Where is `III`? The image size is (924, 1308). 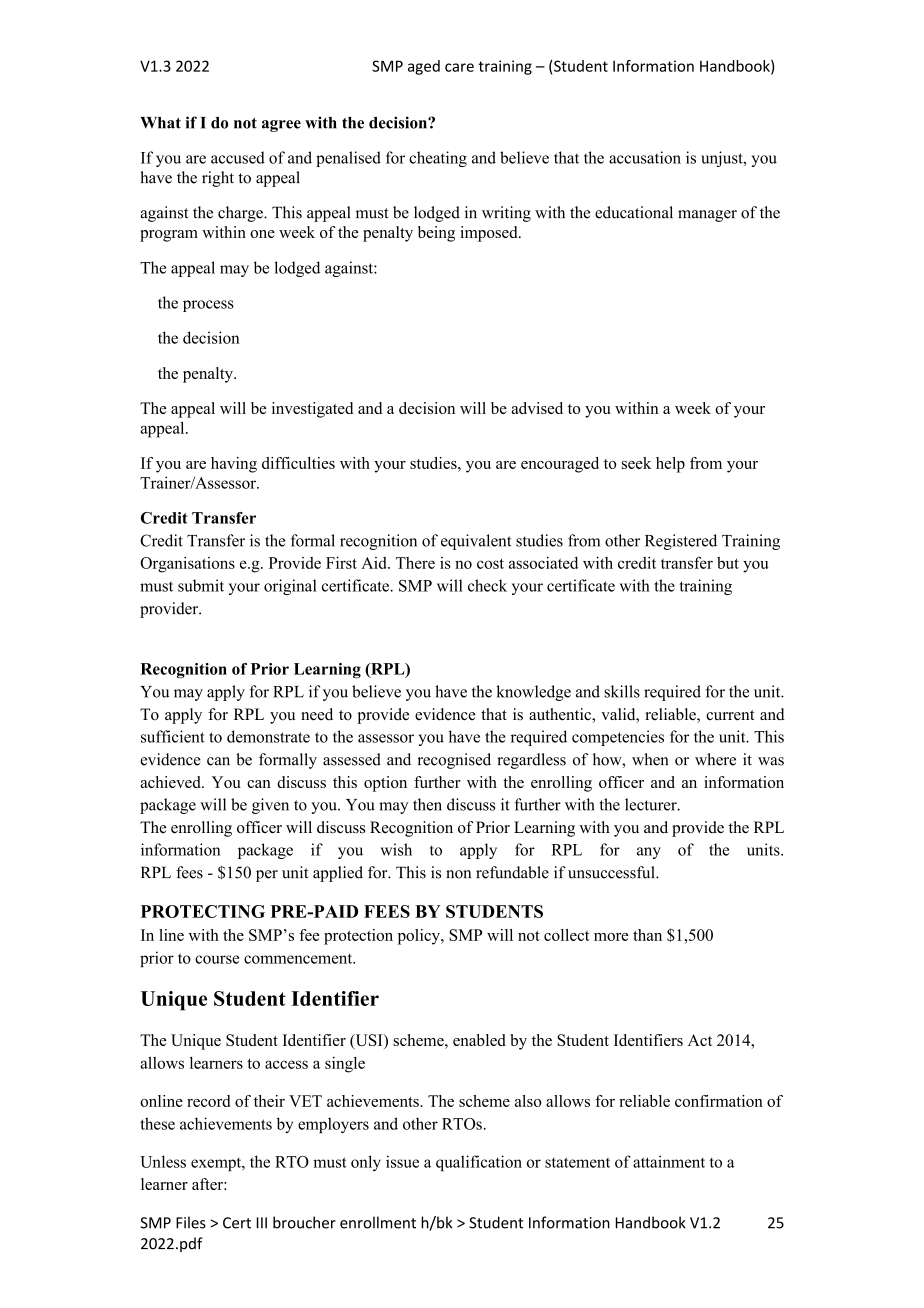
III is located at coordinates (262, 1223).
